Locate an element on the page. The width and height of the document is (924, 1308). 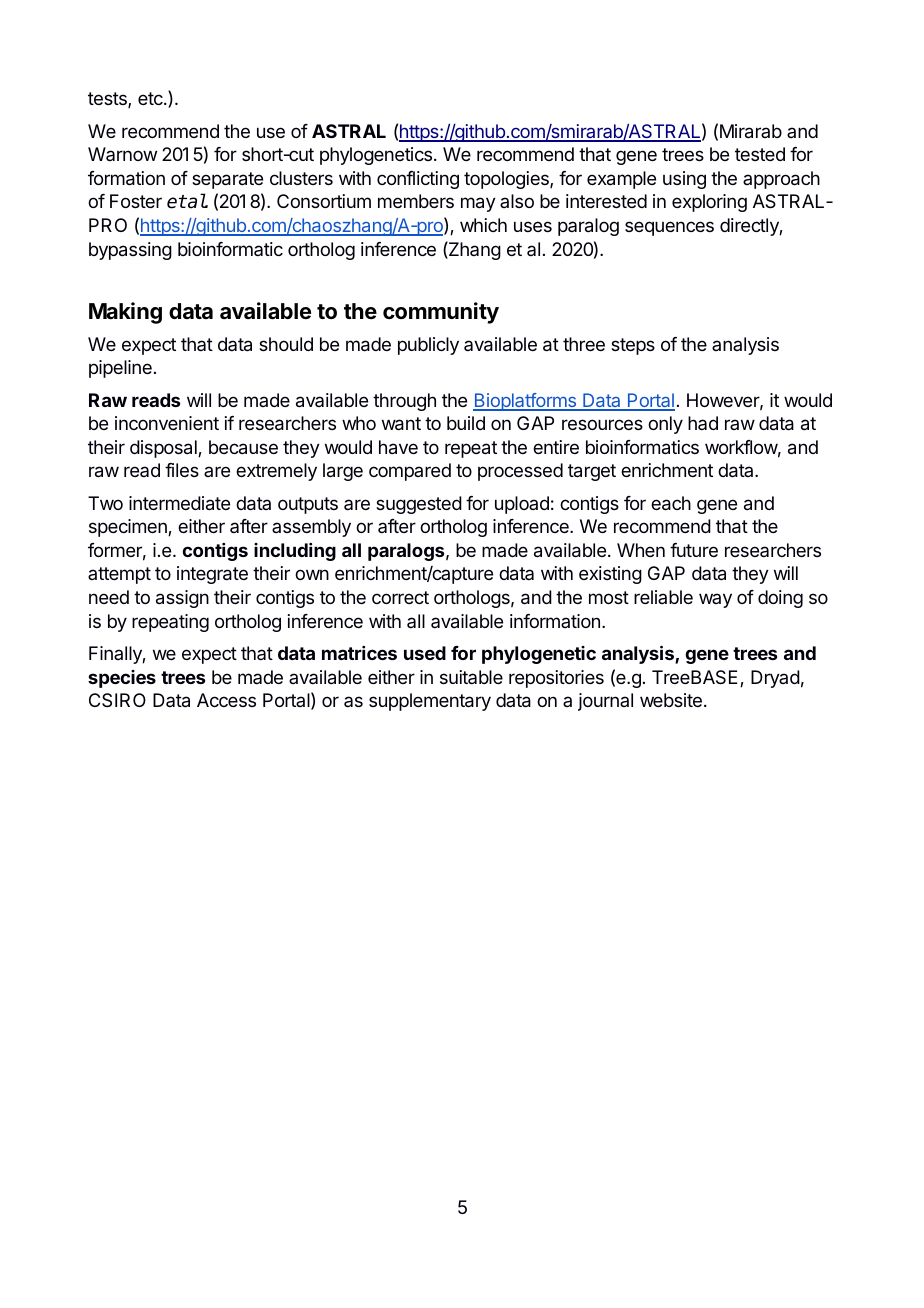
conflicting is located at coordinates (418, 180).
